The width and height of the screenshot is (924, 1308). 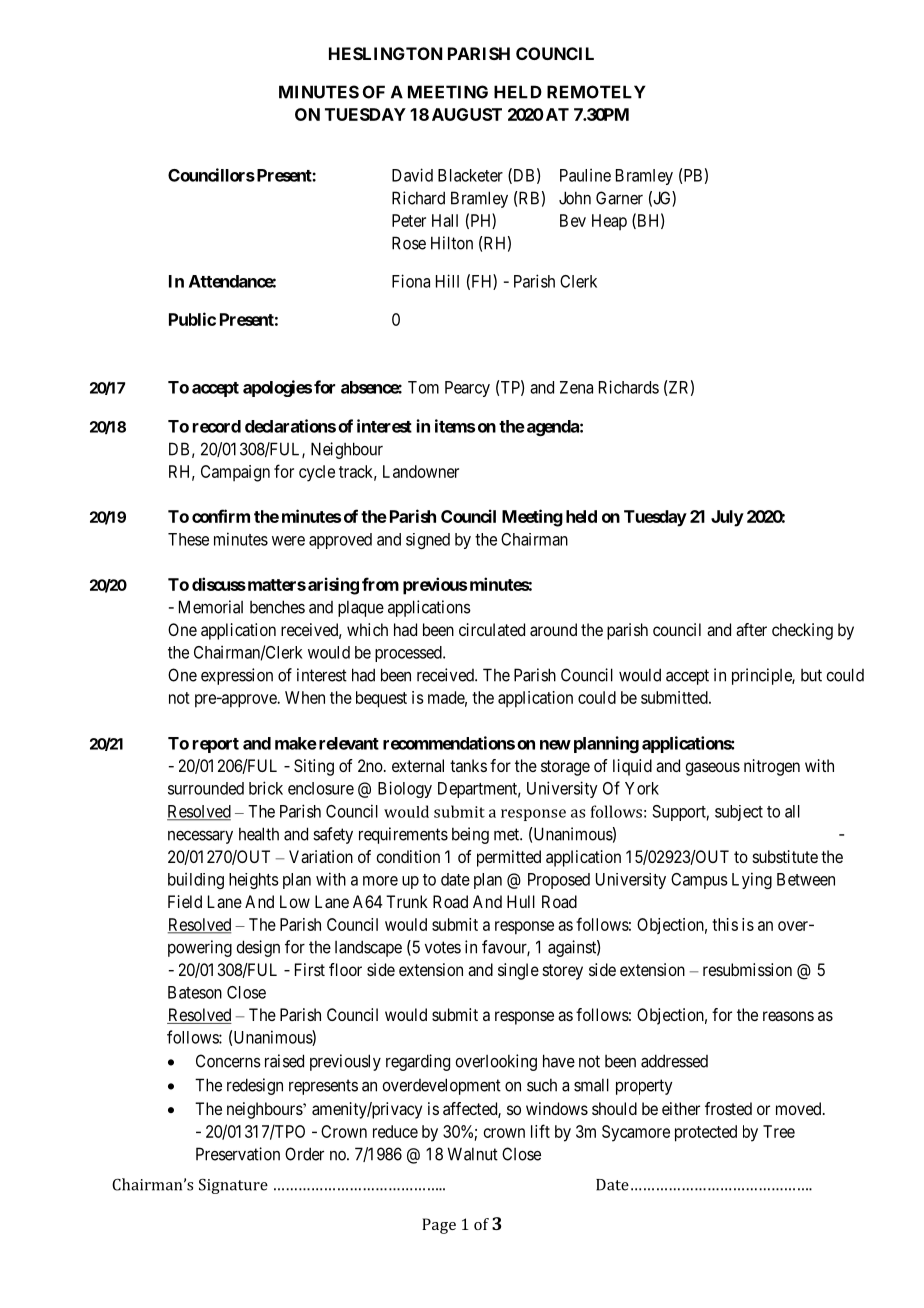 I want to click on Signature, so click(x=233, y=1186).
